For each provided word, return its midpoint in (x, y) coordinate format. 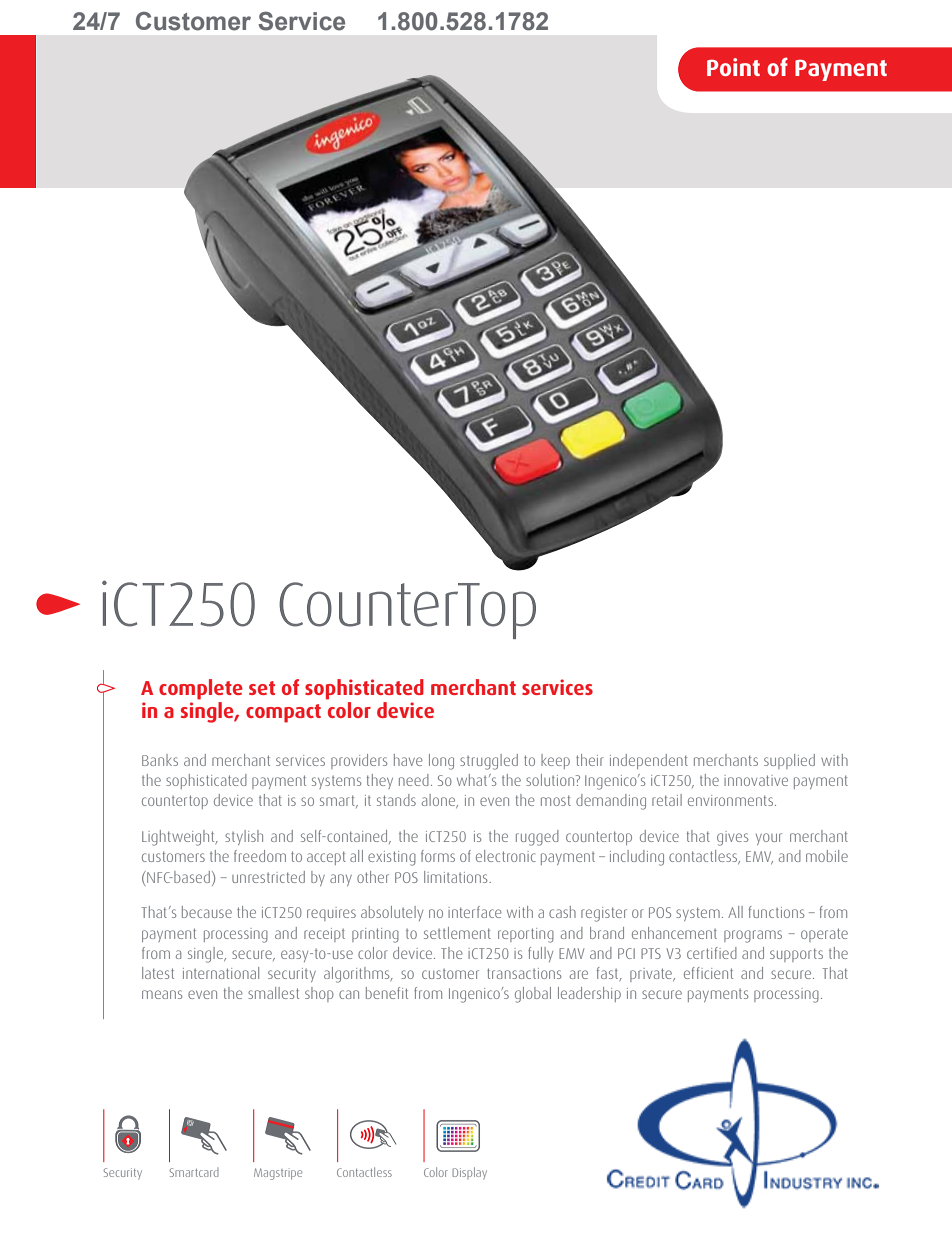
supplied (789, 761)
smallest (273, 993)
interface (475, 912)
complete (201, 689)
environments (732, 800)
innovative (756, 780)
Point (733, 67)
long (441, 762)
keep (555, 761)
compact (283, 713)
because (207, 912)
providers (359, 761)
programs (753, 936)
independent (649, 761)
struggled (489, 762)
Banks (160, 760)
